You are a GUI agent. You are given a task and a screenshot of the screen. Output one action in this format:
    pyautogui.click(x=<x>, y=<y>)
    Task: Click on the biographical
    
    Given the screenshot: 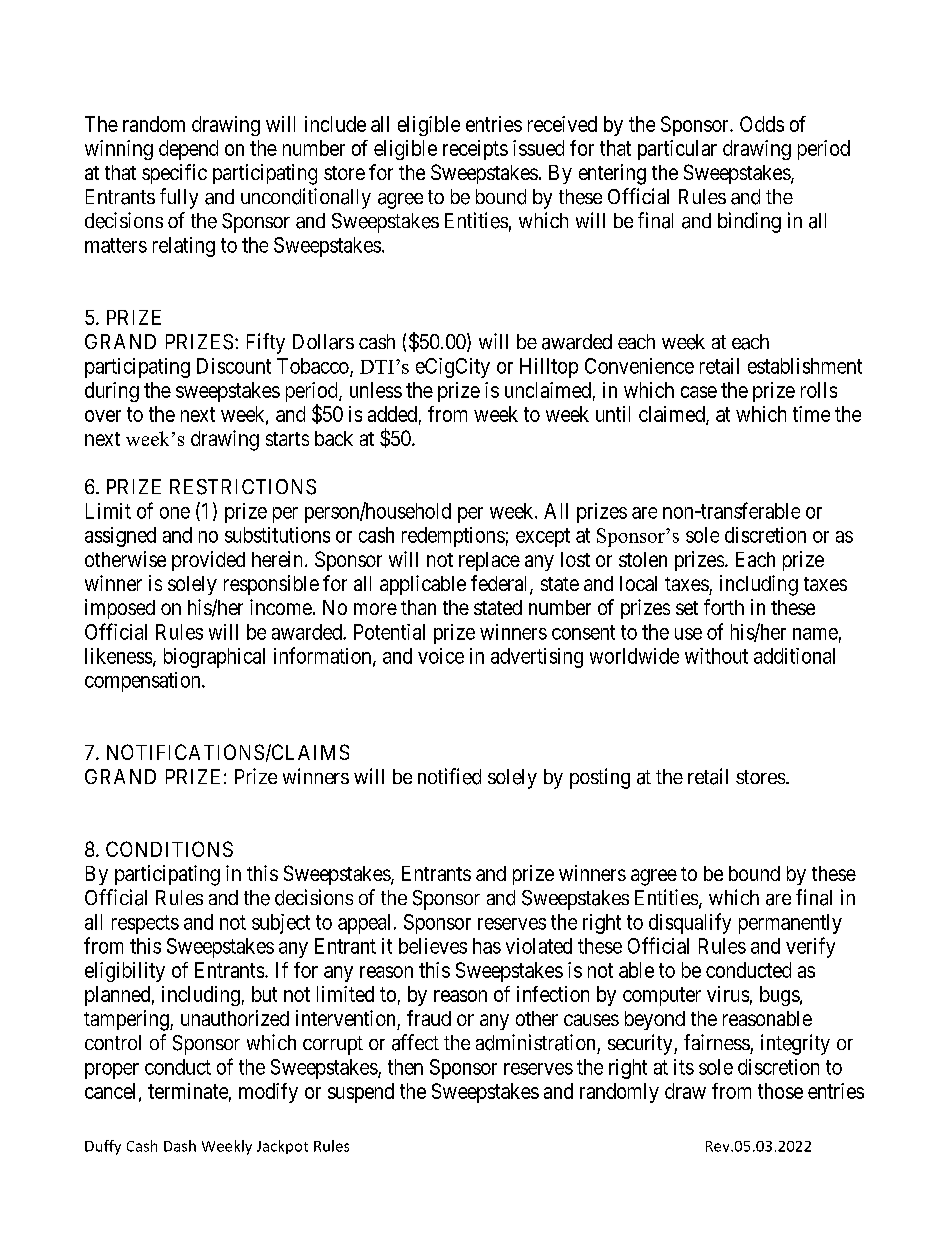 What is the action you would take?
    pyautogui.click(x=214, y=658)
